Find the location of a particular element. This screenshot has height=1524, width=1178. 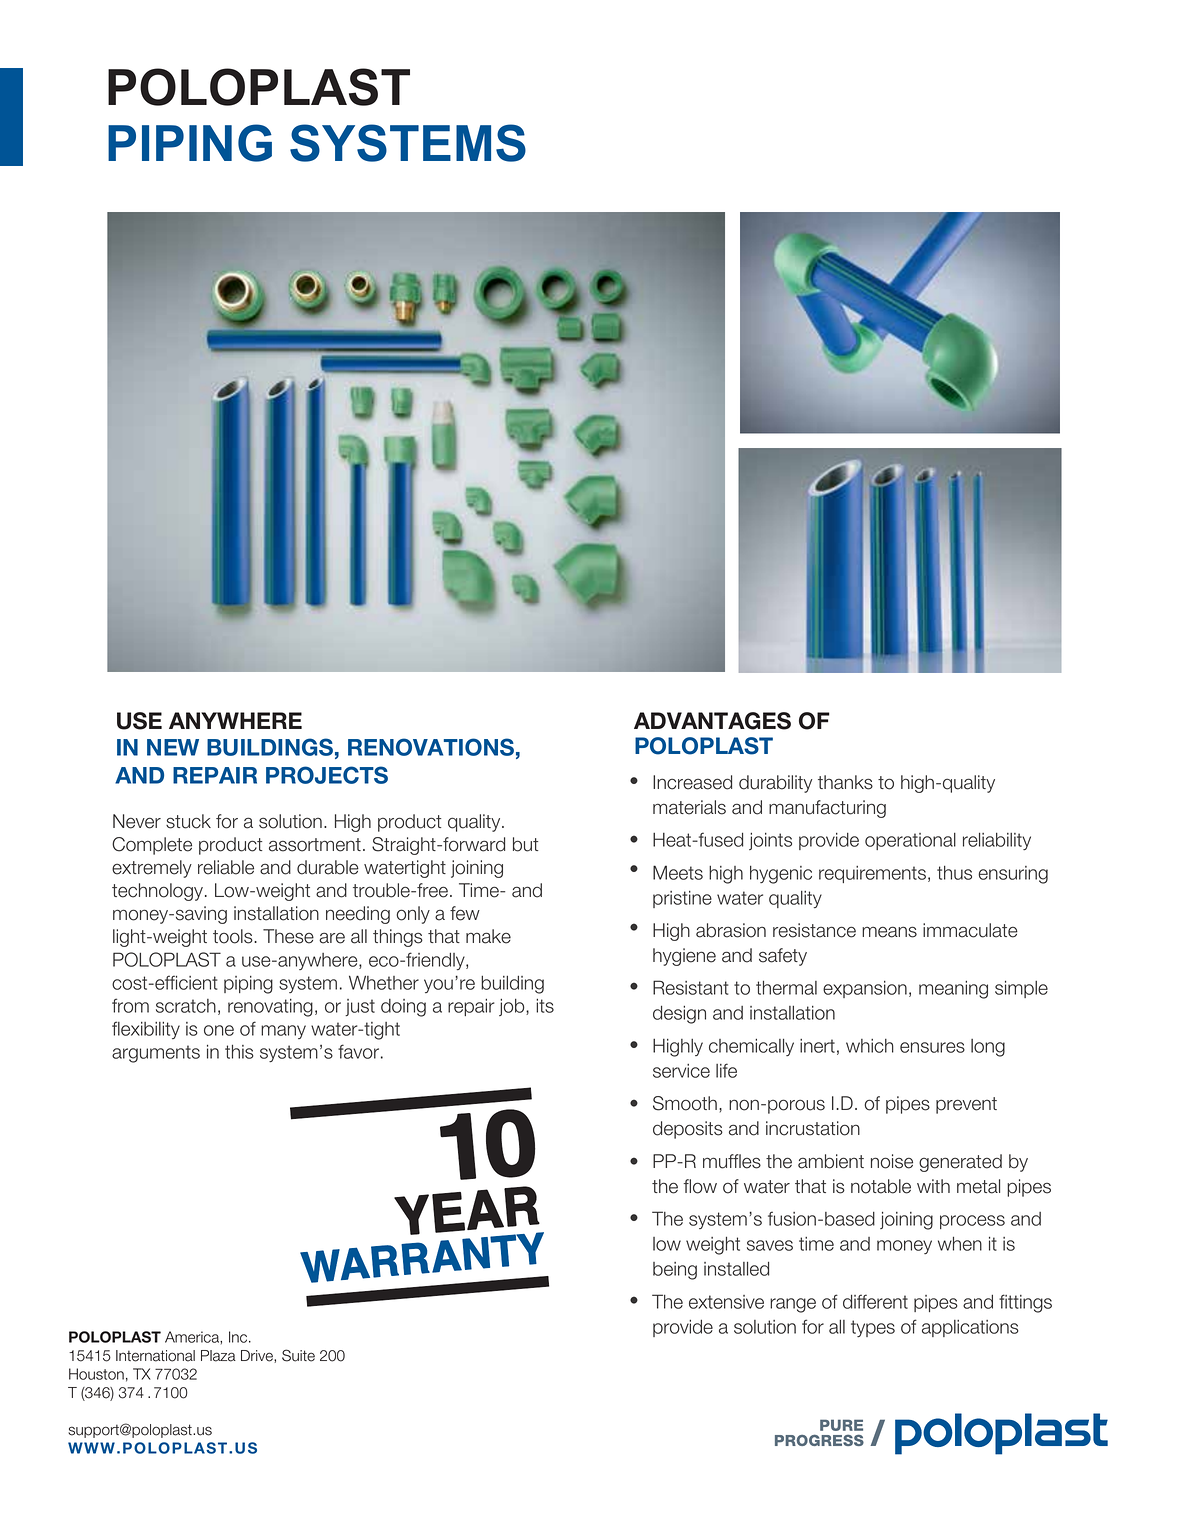

noise is located at coordinates (892, 1161).
